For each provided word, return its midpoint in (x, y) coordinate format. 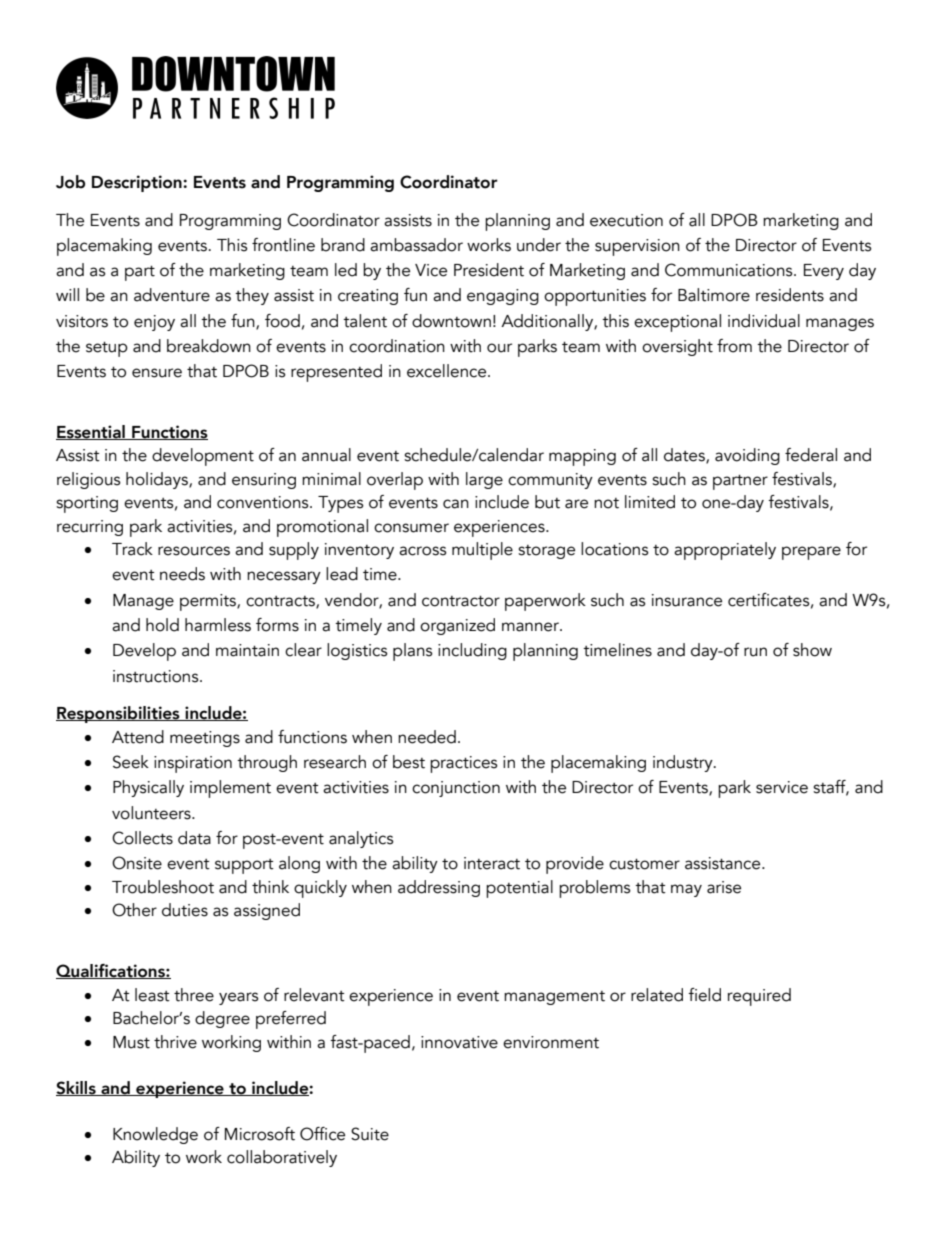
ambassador (416, 245)
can (456, 504)
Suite (370, 1134)
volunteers (152, 813)
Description (138, 183)
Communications (730, 270)
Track (132, 549)
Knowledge (155, 1135)
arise (724, 887)
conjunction (456, 789)
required (759, 997)
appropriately (725, 551)
